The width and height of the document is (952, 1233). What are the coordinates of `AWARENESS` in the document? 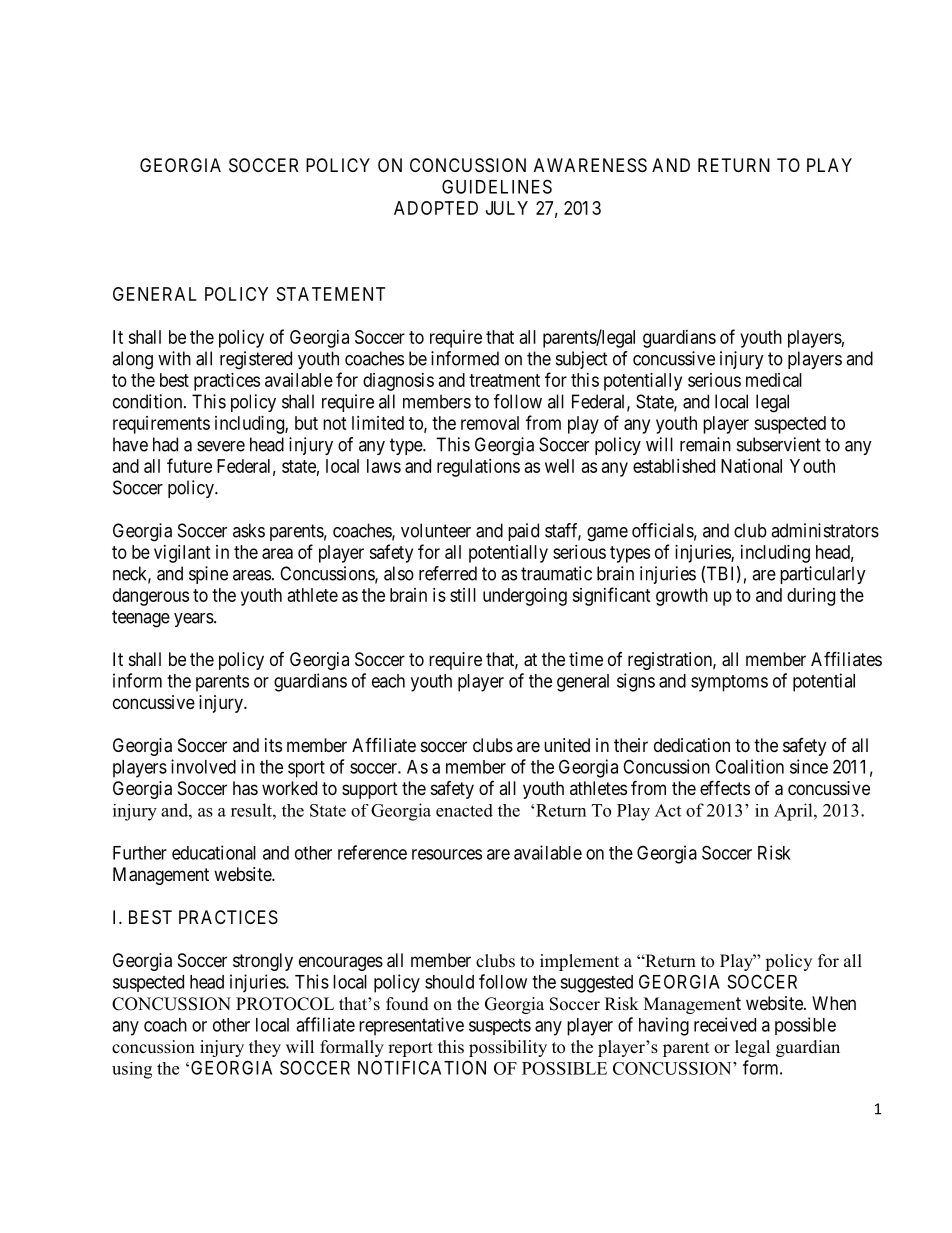 It's located at (590, 165).
